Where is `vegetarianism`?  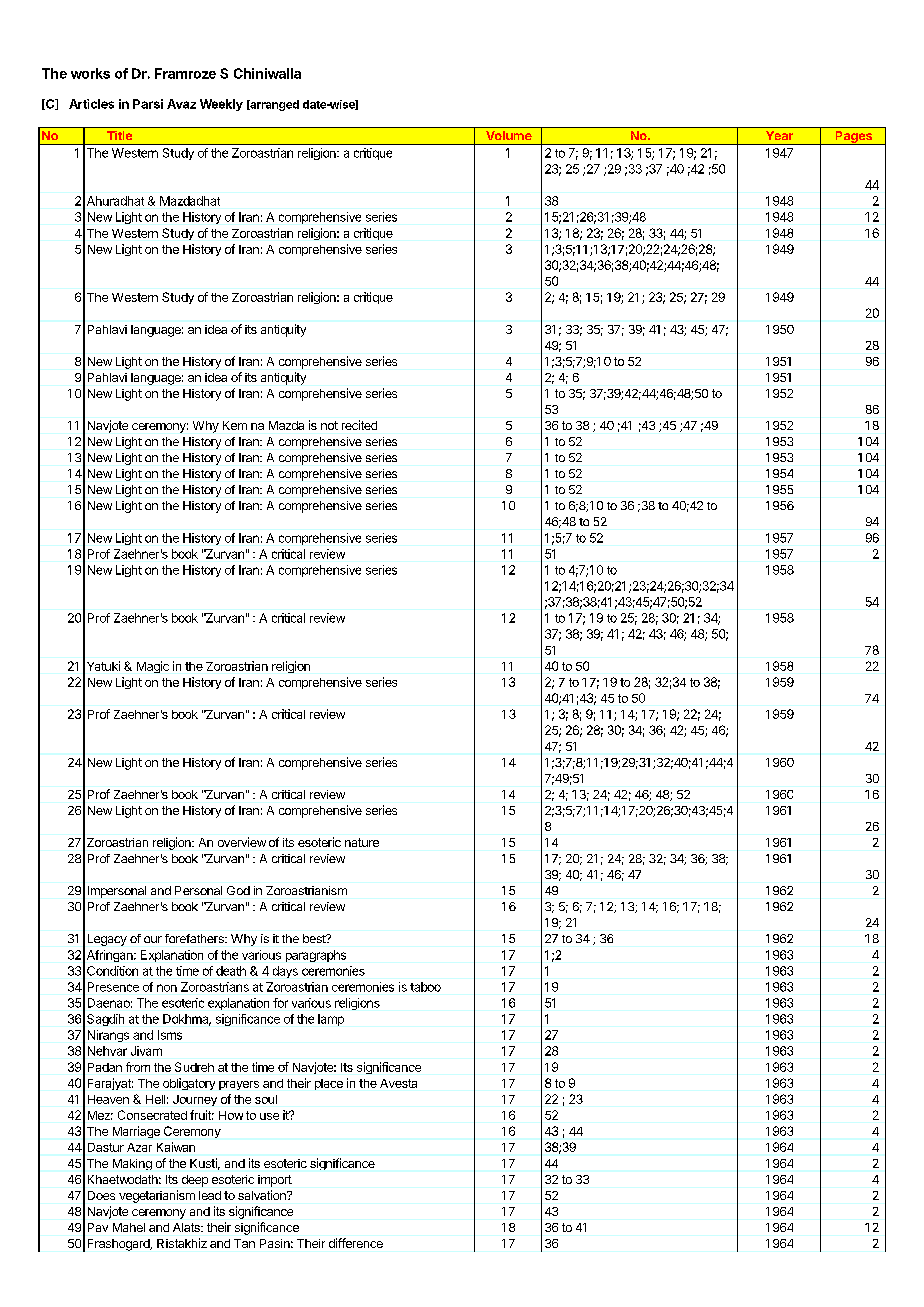
vegetarianism is located at coordinates (157, 1196).
